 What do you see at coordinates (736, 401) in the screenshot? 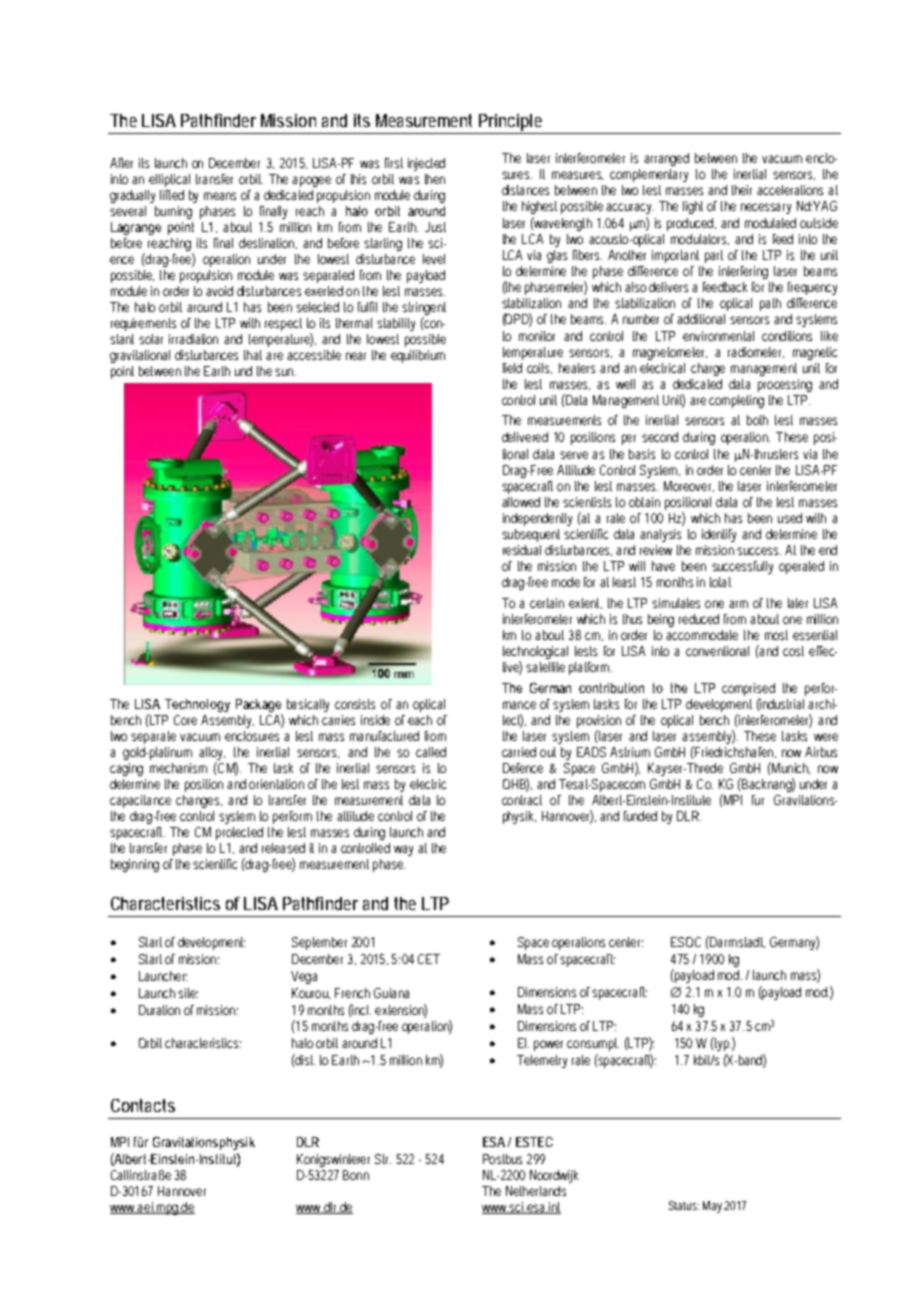
I see `completing` at bounding box center [736, 401].
